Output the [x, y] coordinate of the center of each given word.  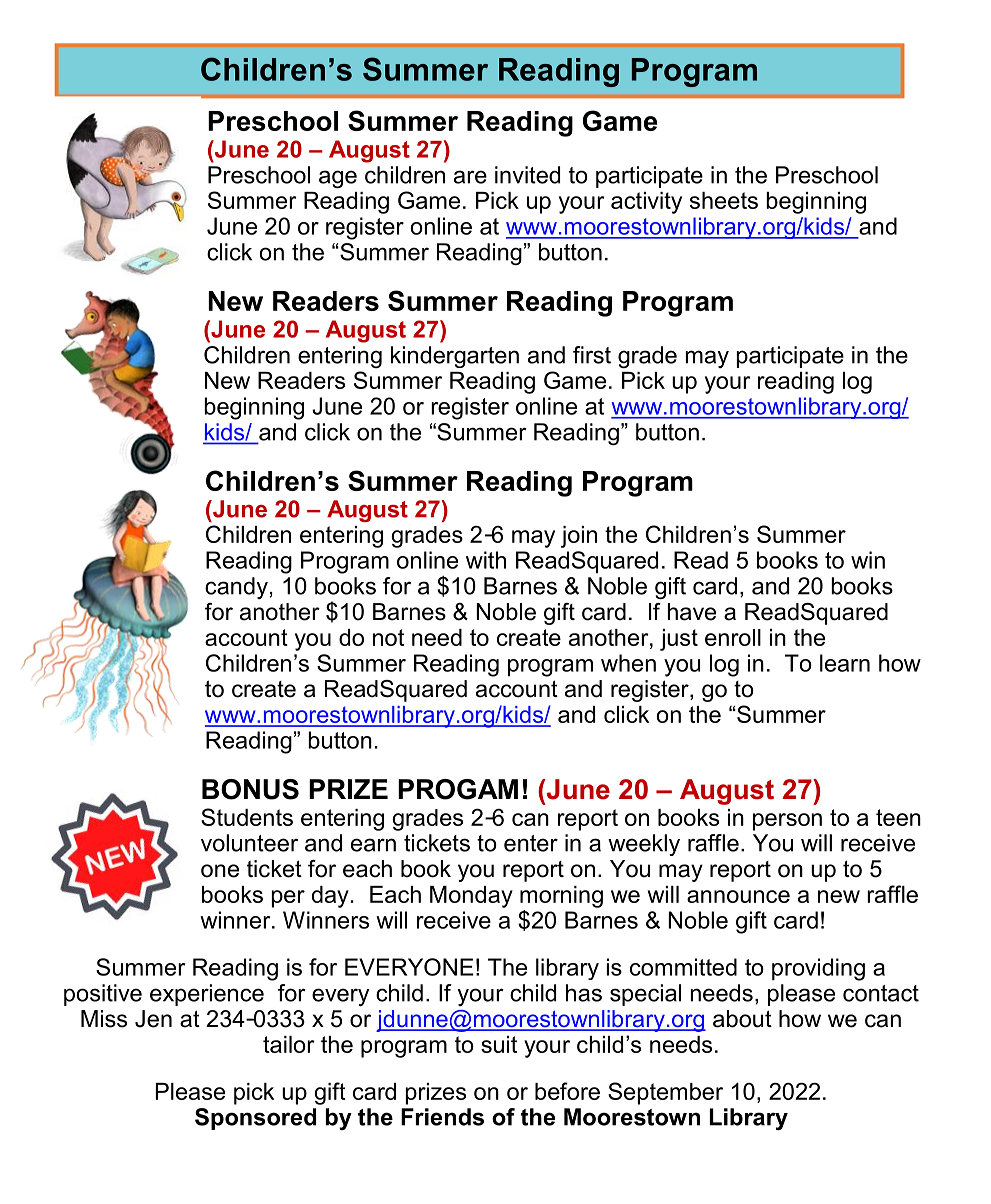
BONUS [250, 789]
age [338, 179]
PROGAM [458, 789]
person [787, 822]
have [692, 612]
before [567, 1091]
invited [527, 175]
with [486, 560]
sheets [724, 200]
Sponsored [255, 1119]
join [579, 537]
